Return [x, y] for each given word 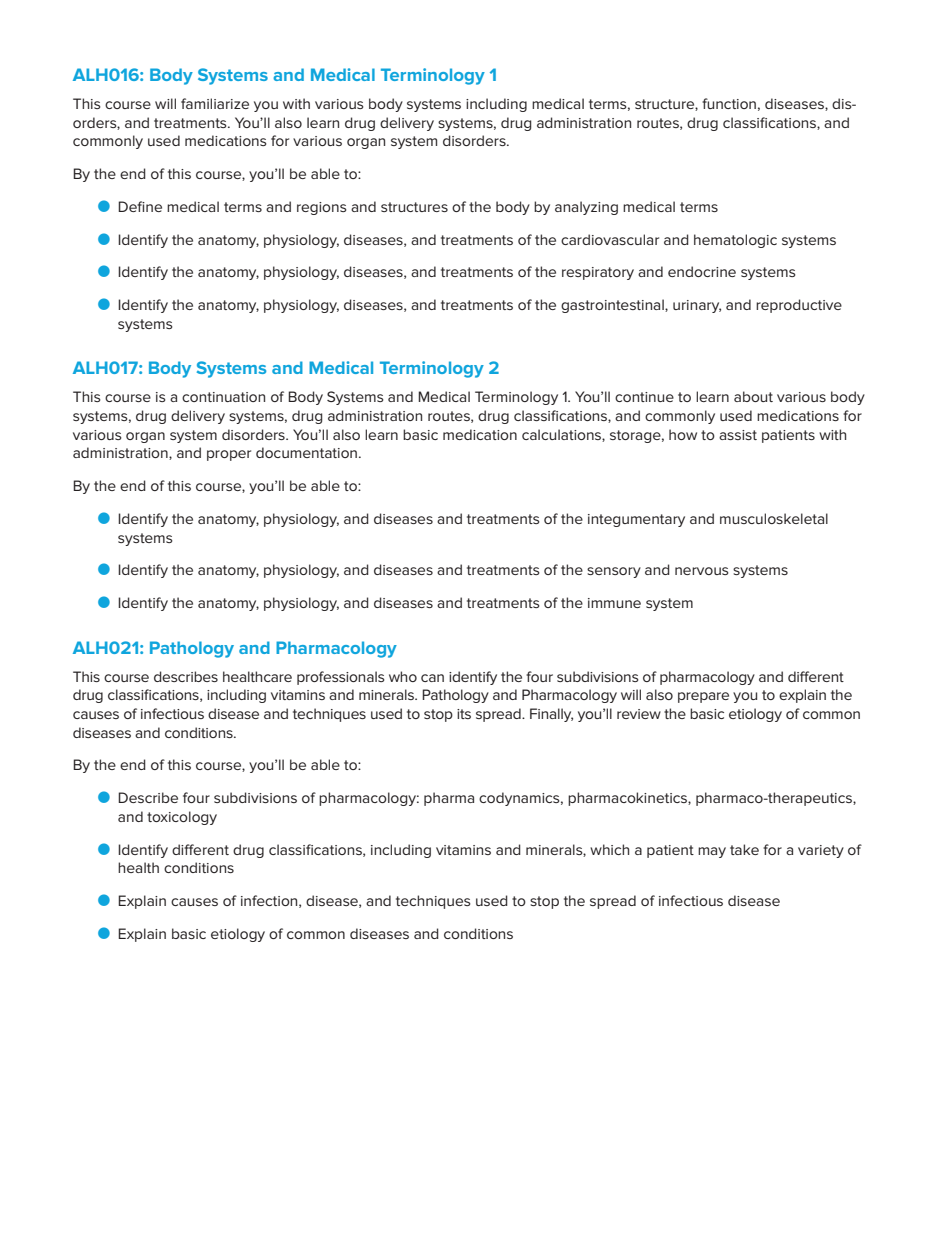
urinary [697, 306]
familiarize [215, 103]
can [432, 678]
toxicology [182, 818]
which [609, 849]
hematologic [735, 241]
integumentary [636, 520]
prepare [703, 697]
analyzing [586, 208]
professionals [341, 678]
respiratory [598, 273]
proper [229, 455]
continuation [223, 397]
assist [738, 435]
